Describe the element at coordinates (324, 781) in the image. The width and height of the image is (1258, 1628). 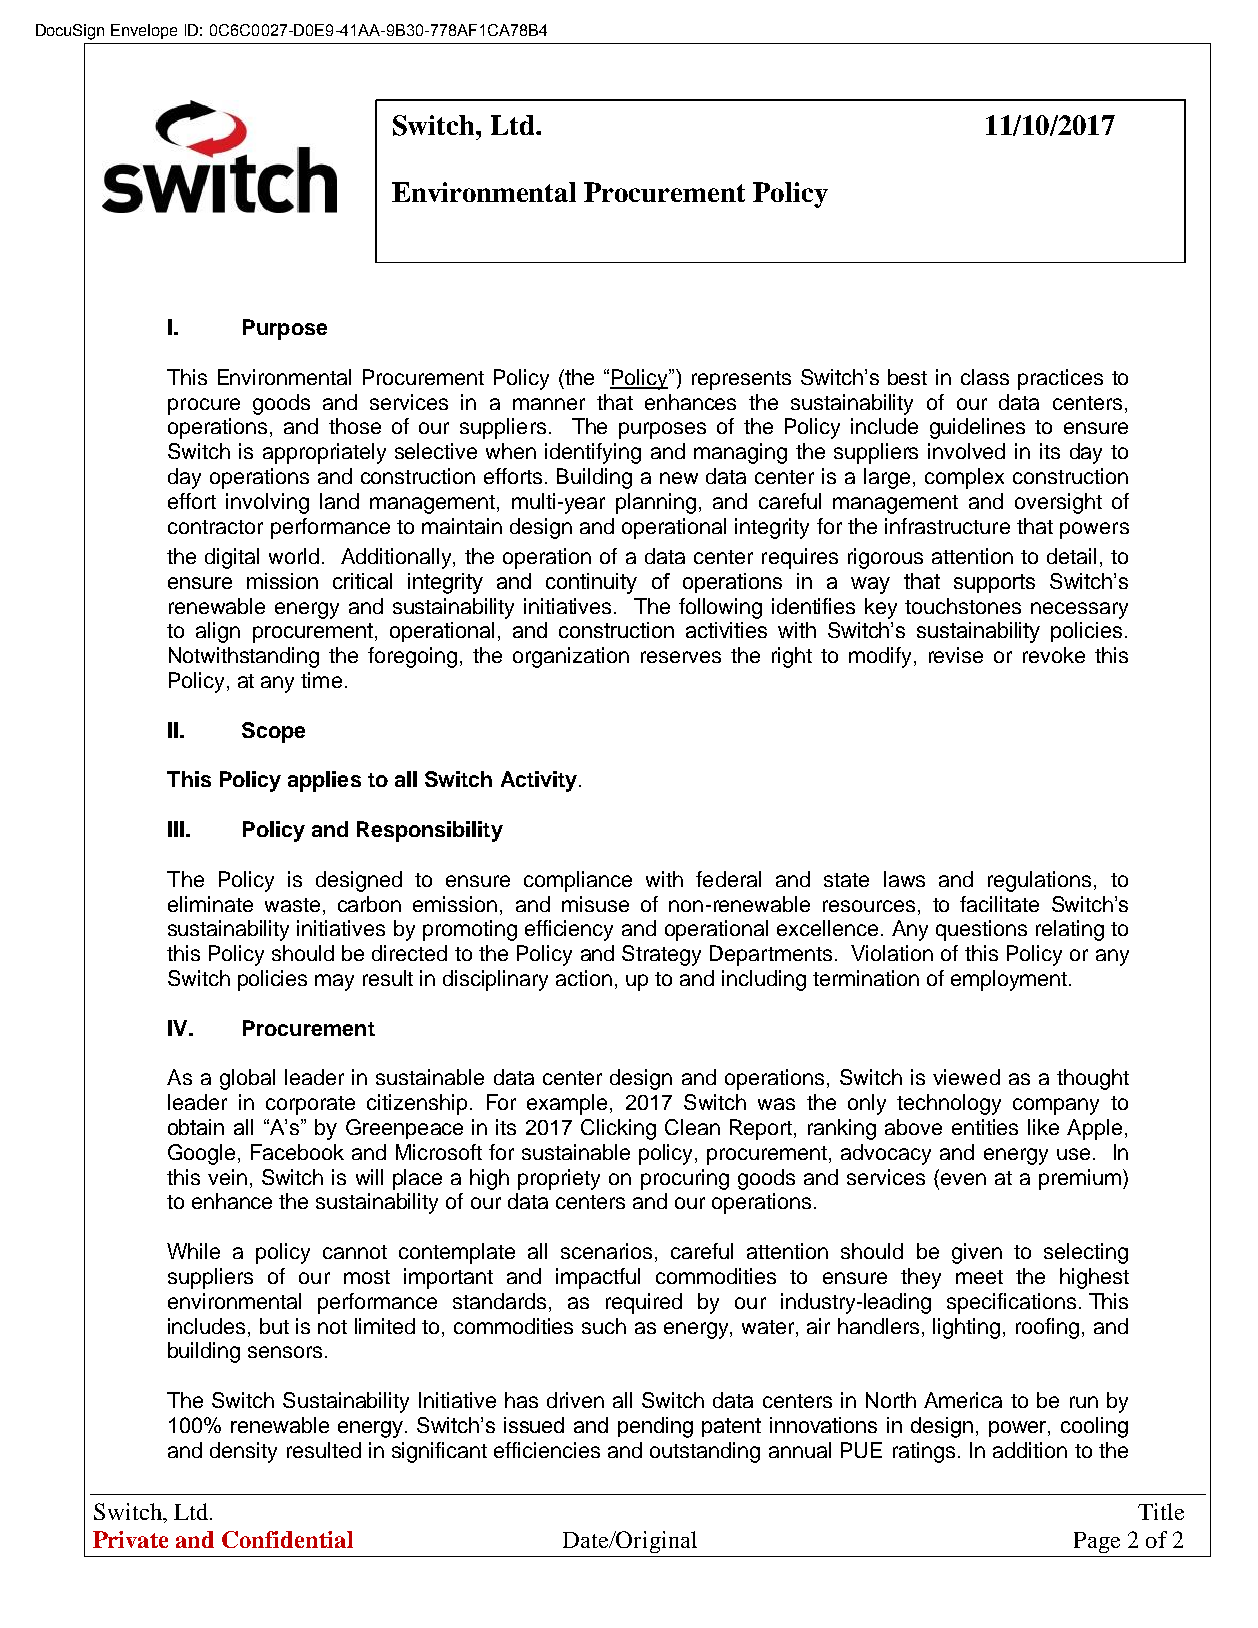
I see `applies` at that location.
